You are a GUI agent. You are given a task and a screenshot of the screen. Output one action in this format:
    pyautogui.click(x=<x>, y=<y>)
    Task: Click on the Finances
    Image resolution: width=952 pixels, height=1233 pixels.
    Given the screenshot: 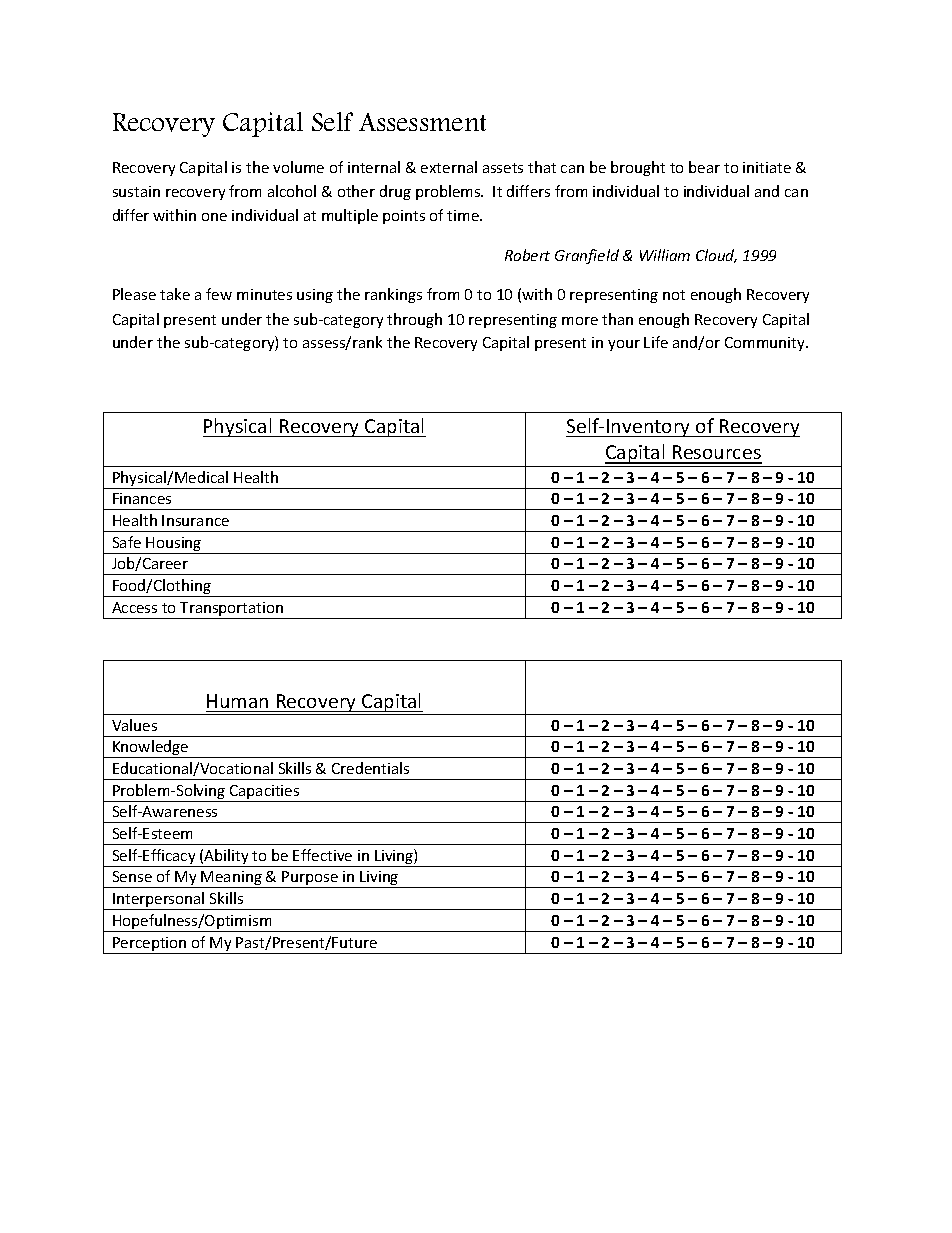 What is the action you would take?
    pyautogui.click(x=142, y=498)
